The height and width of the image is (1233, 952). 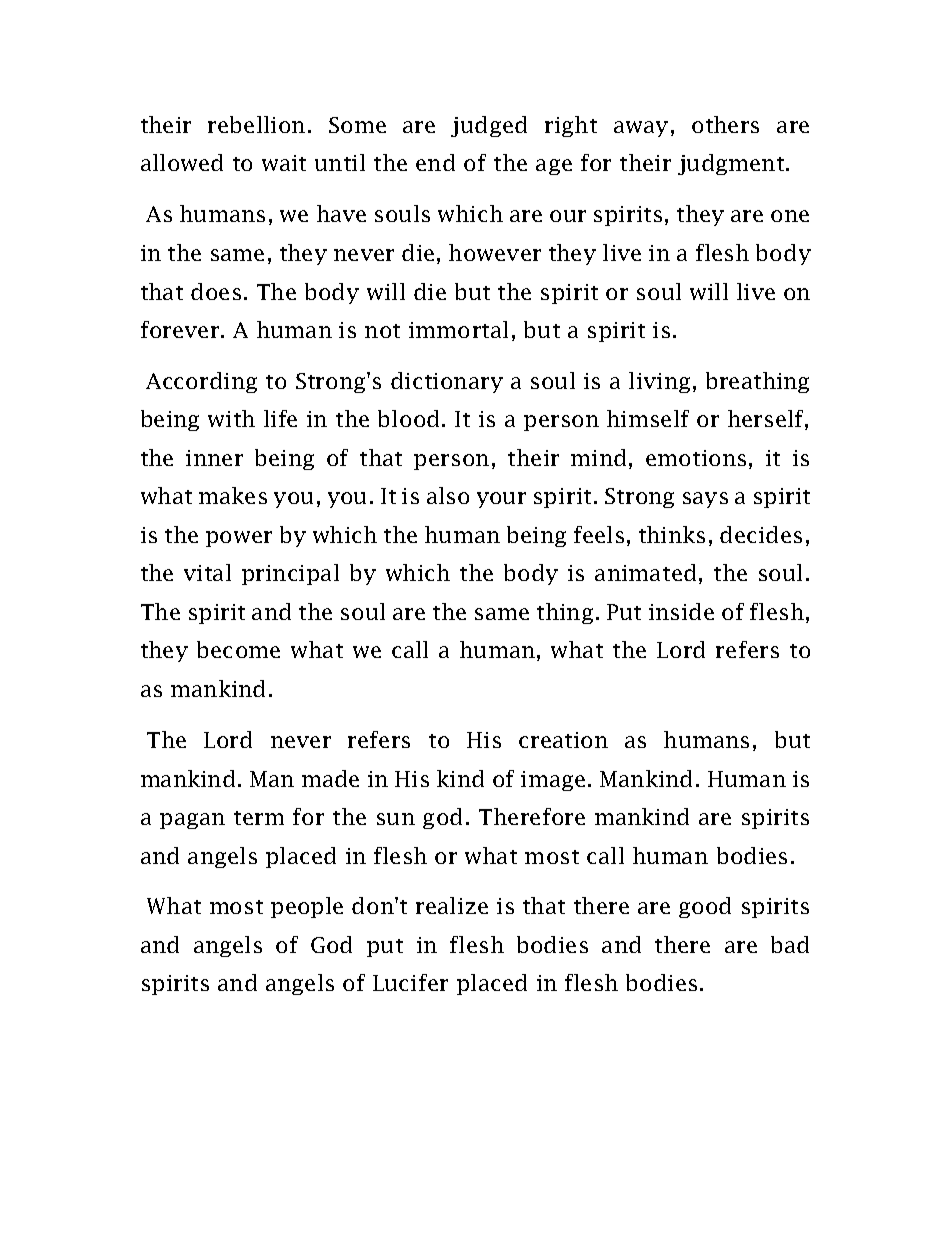 I want to click on judgment, so click(x=732, y=164).
